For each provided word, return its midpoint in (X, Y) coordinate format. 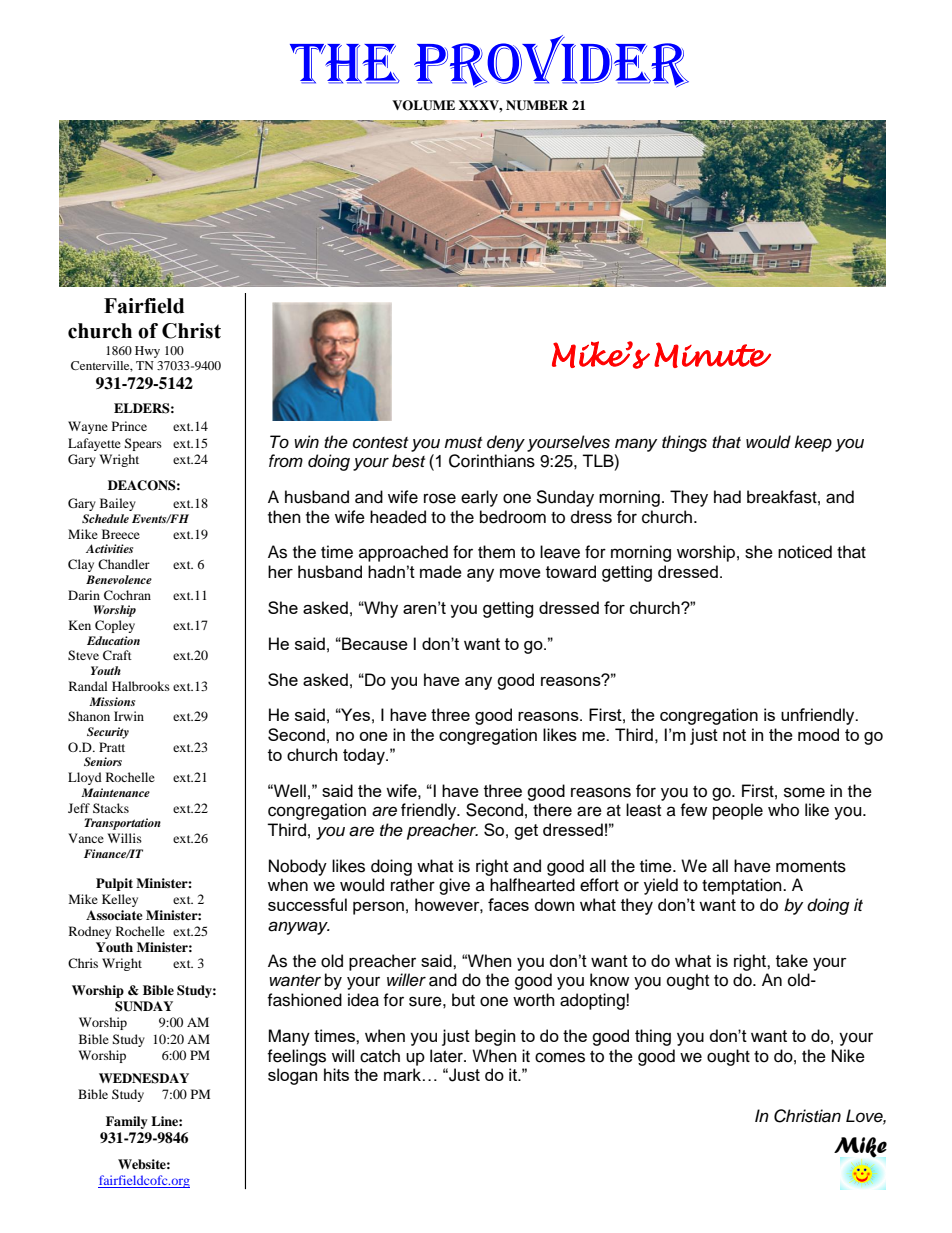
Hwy (147, 352)
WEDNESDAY (144, 1078)
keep (813, 443)
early (479, 498)
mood (818, 734)
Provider (551, 61)
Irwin (129, 716)
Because (374, 643)
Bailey (118, 504)
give (454, 886)
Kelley (120, 900)
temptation (743, 886)
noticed (805, 552)
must (463, 443)
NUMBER (537, 105)
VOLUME (423, 105)
